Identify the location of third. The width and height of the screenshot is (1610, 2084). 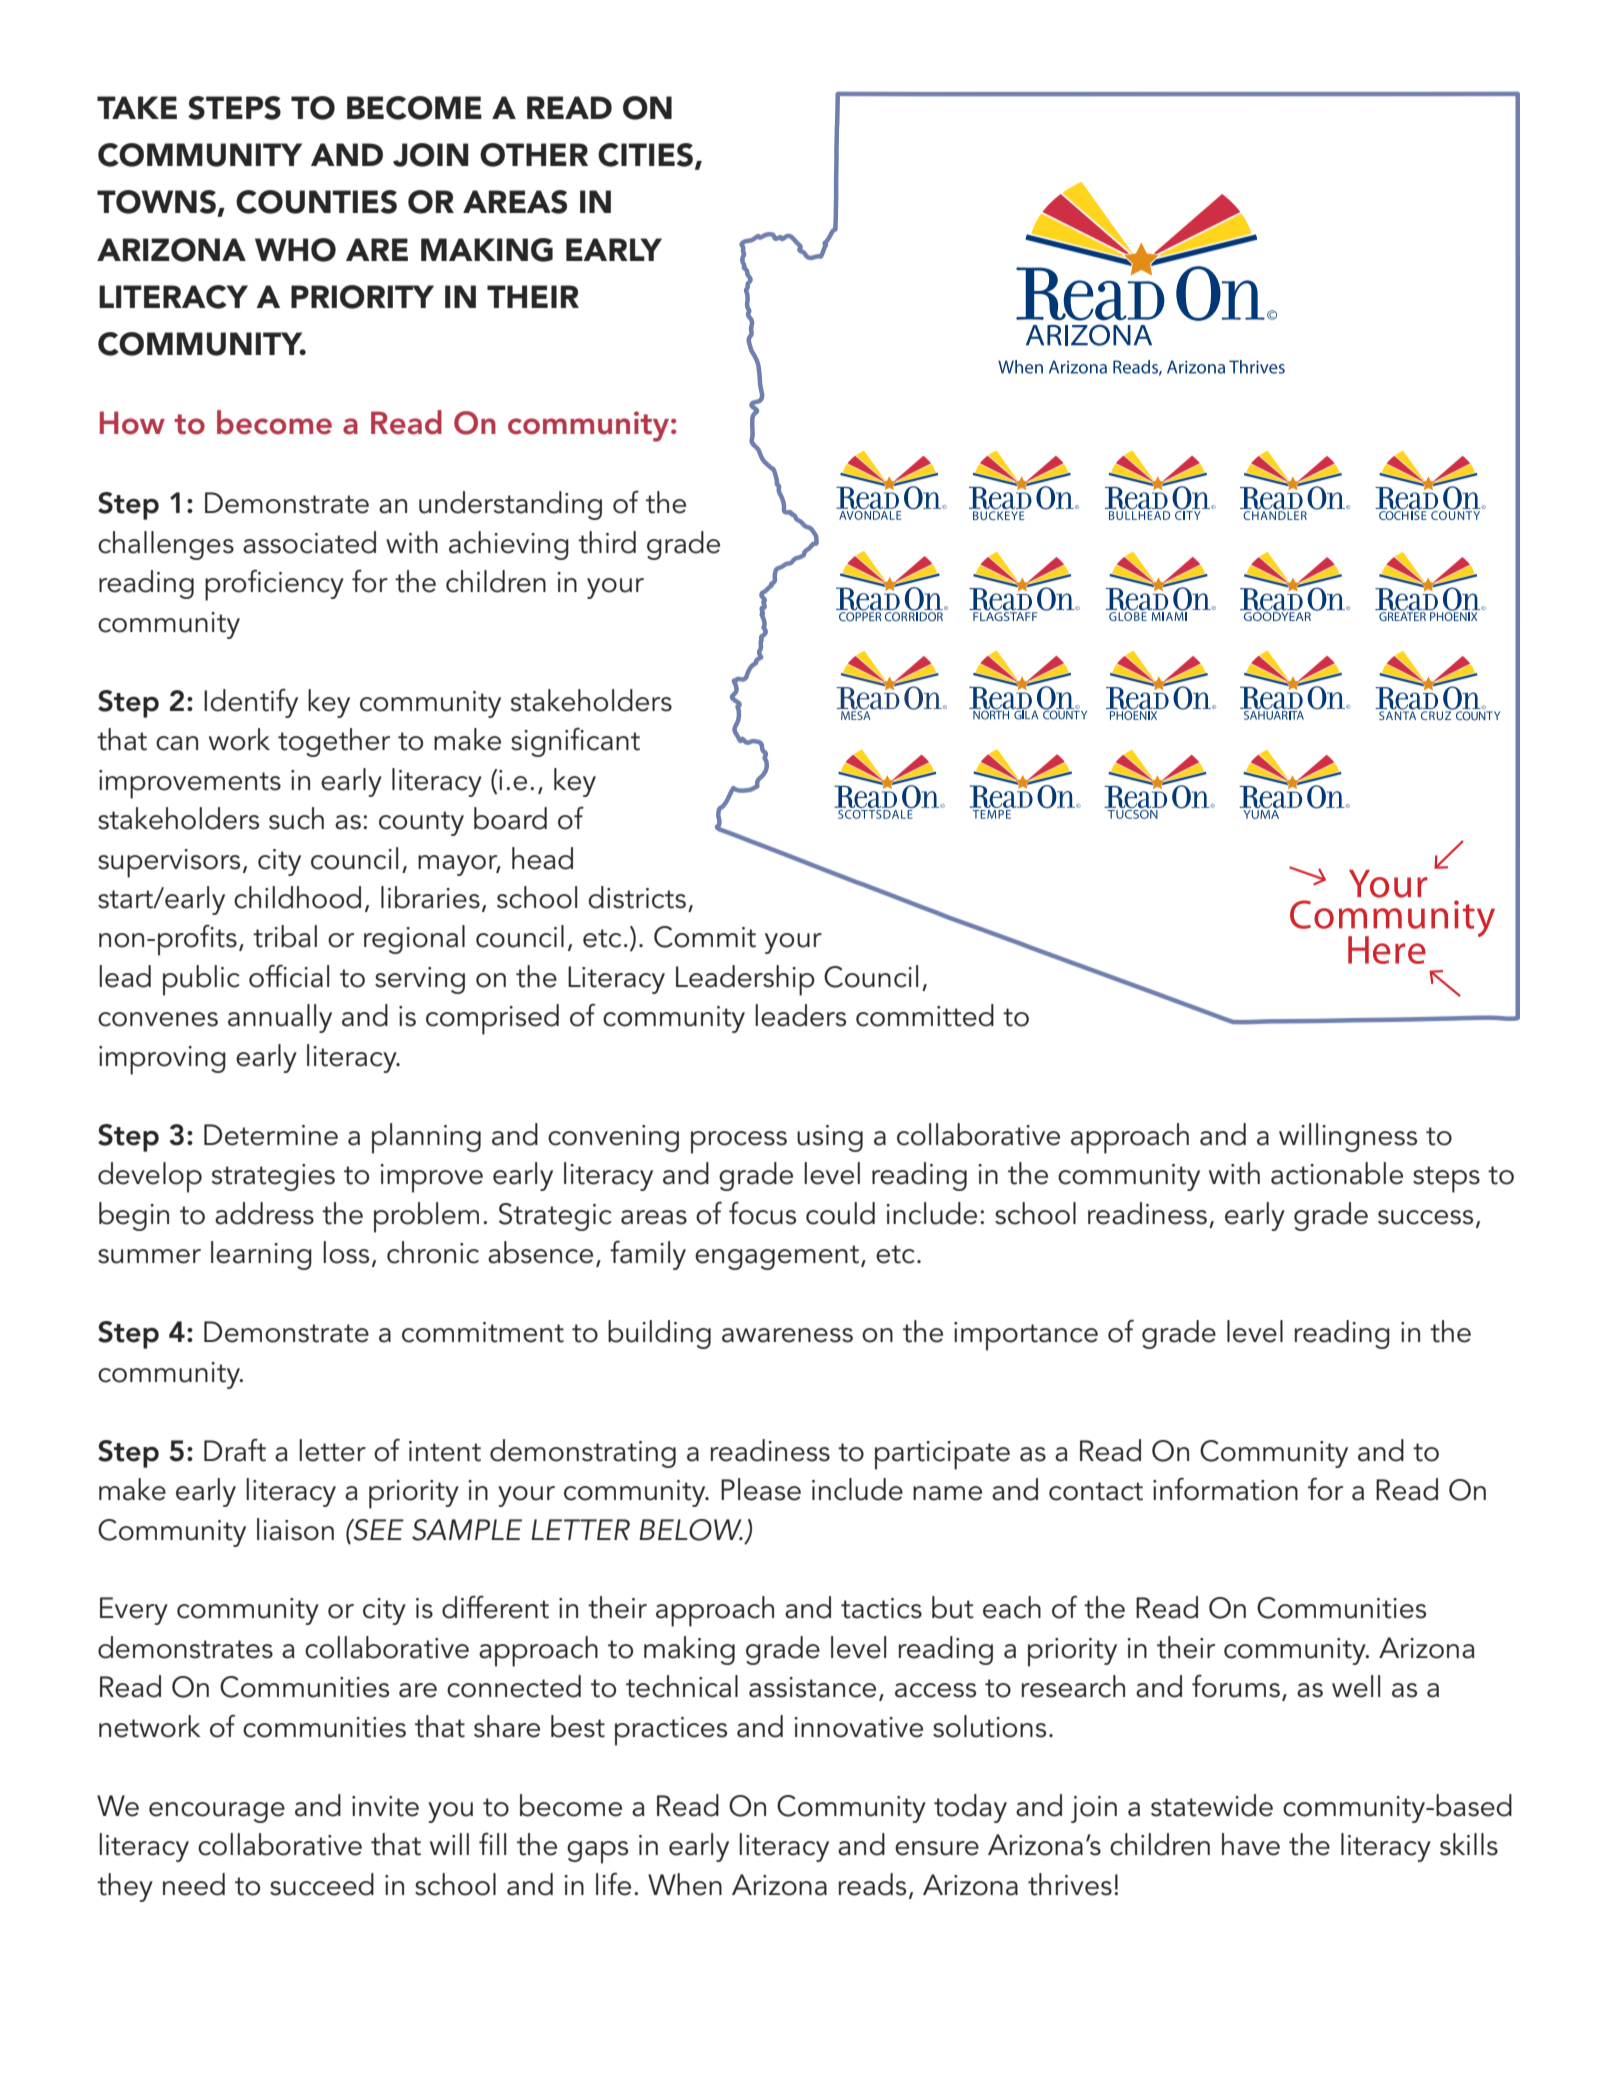
(607, 542).
